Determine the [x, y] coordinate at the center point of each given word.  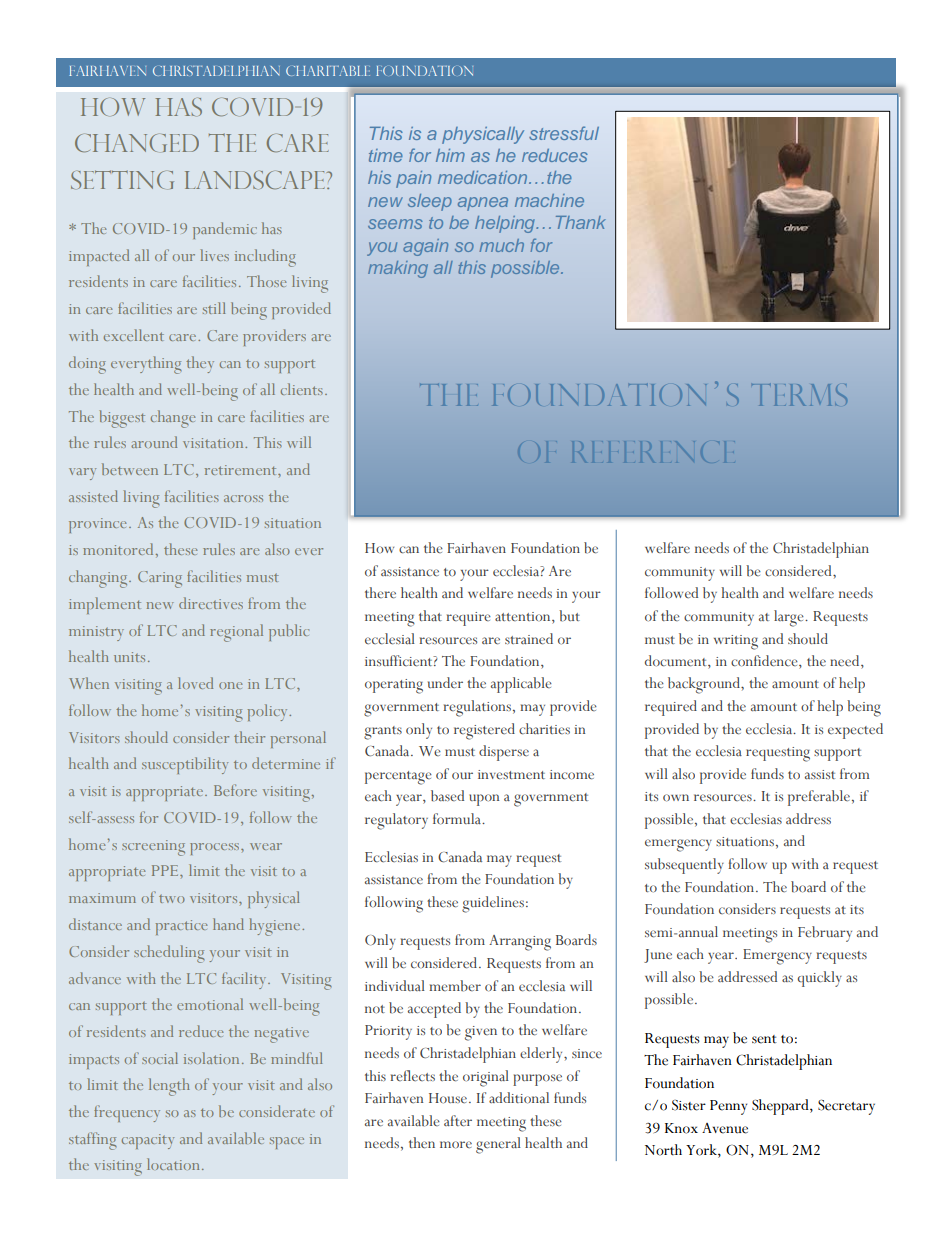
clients [302, 389]
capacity [148, 1141]
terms [799, 395]
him [450, 155]
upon [484, 800]
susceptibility [185, 765]
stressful [564, 133]
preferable [819, 798]
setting [122, 179]
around [154, 442]
